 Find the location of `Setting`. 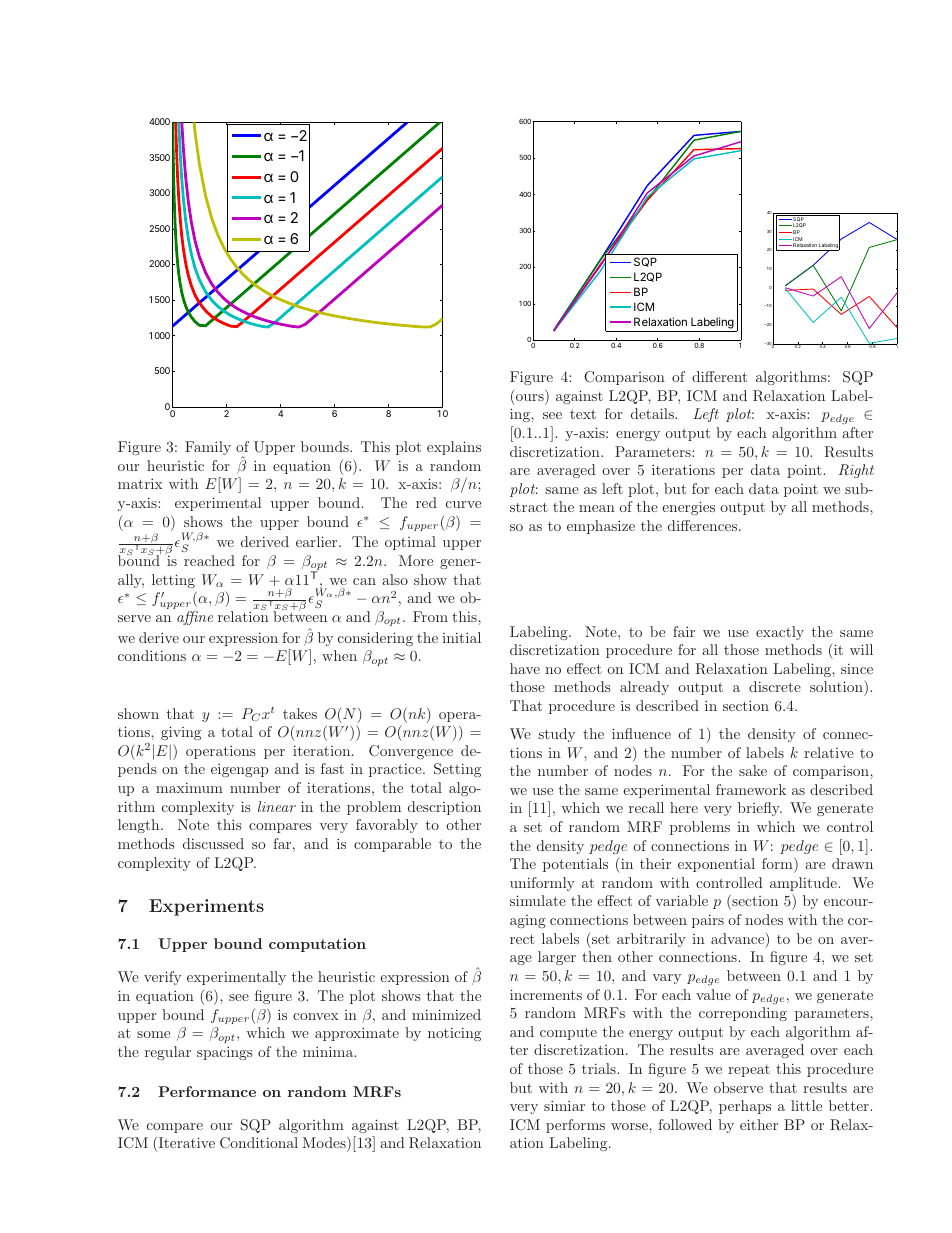

Setting is located at coordinates (457, 770).
